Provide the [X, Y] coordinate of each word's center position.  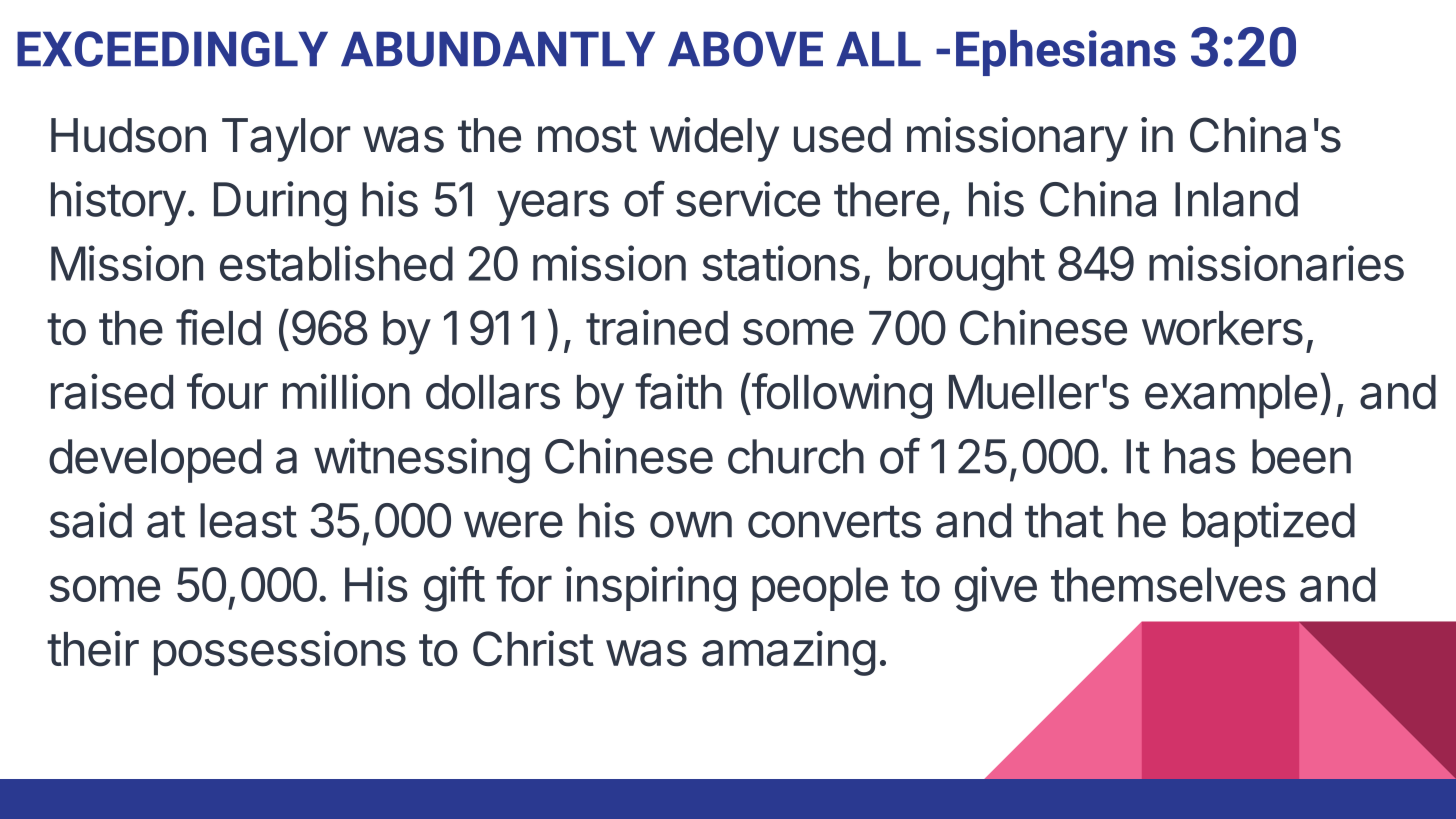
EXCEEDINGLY [172, 49]
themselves [1168, 584]
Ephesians [1066, 53]
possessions [280, 653]
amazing [788, 653]
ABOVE [745, 49]
